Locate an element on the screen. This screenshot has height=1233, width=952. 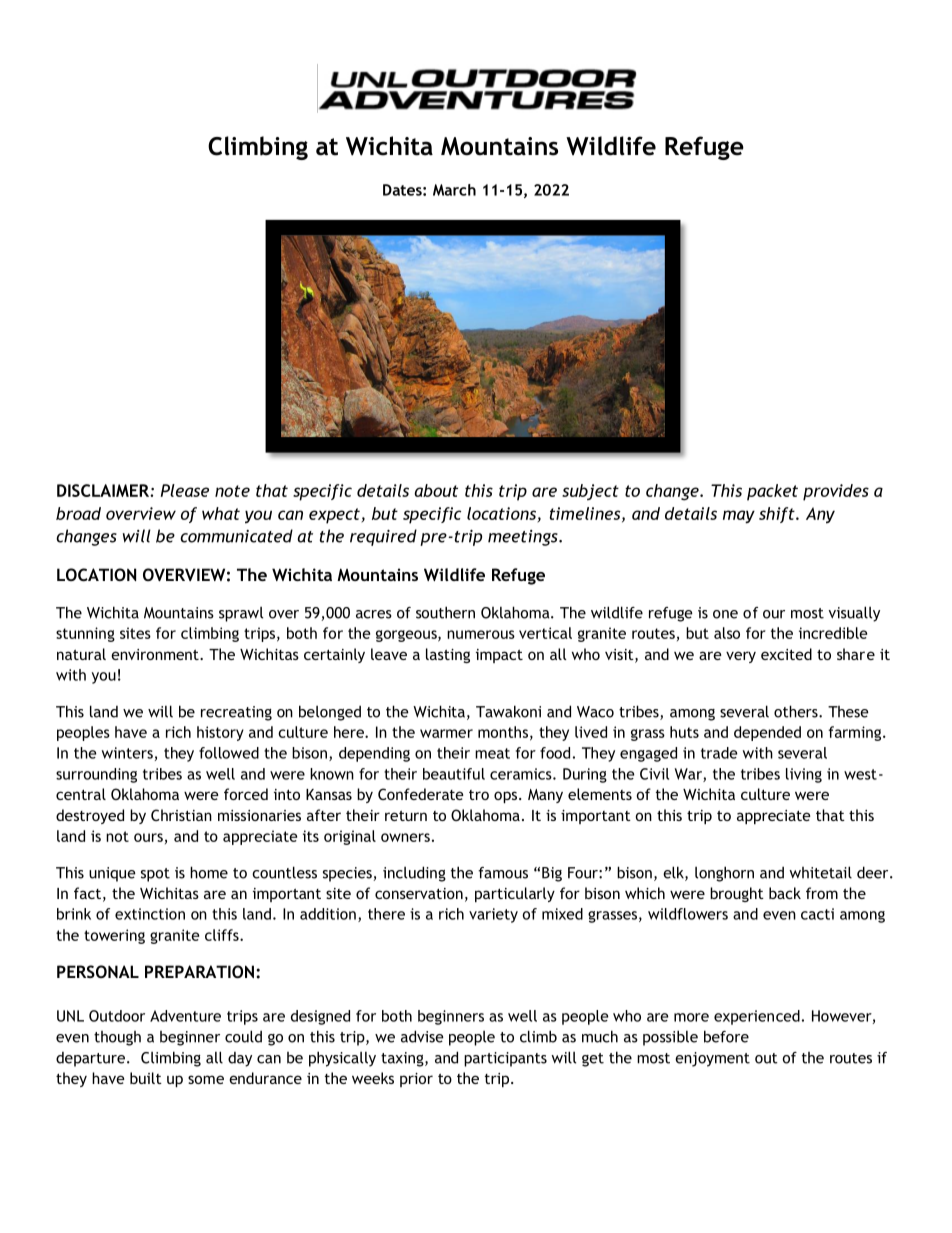
built is located at coordinates (146, 1078).
